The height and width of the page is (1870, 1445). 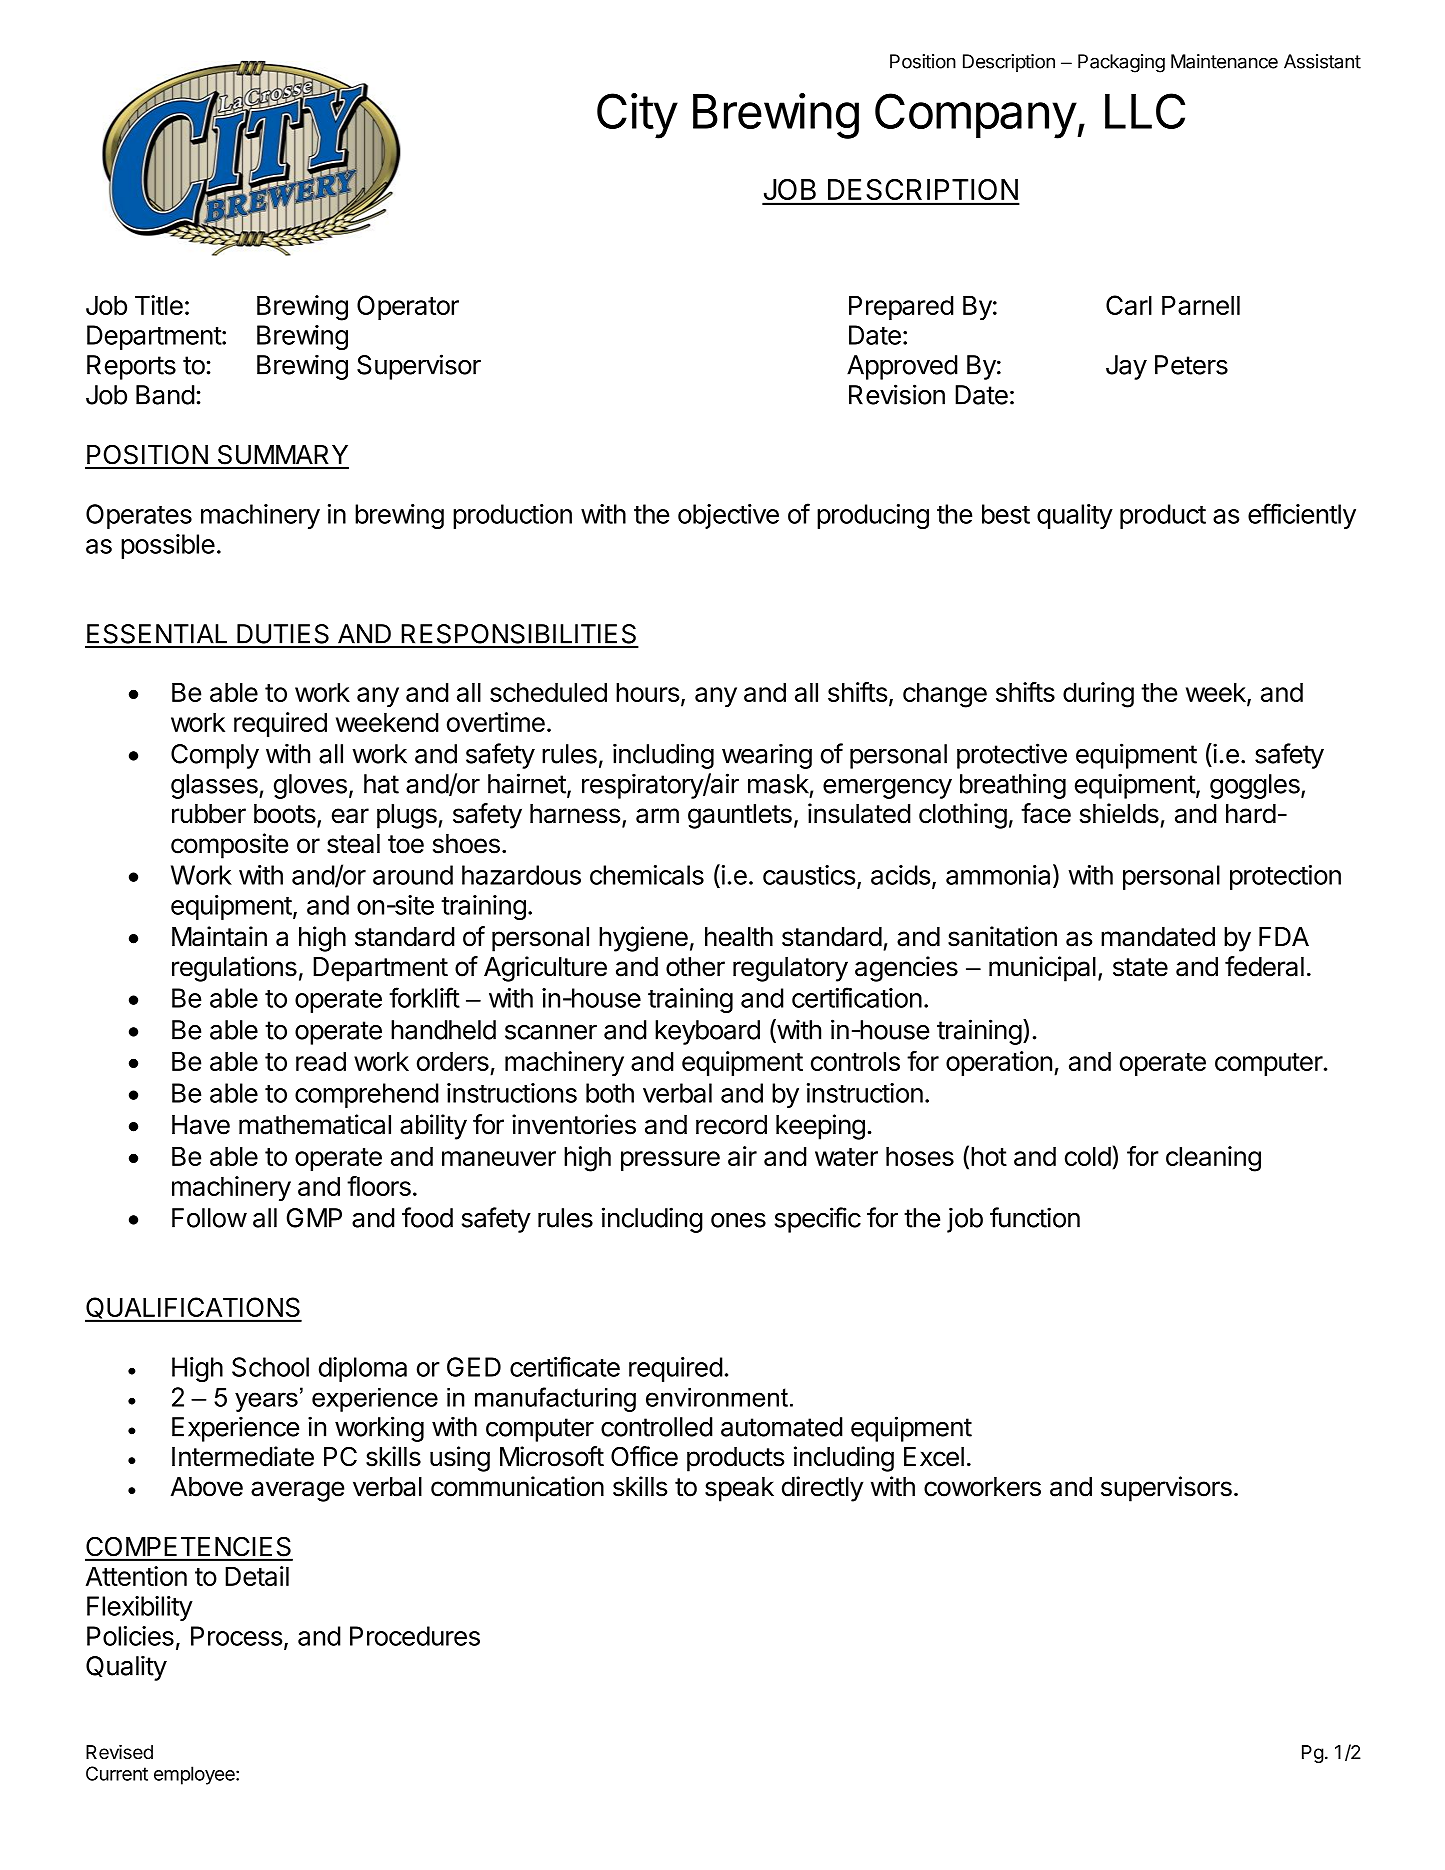 I want to click on during, so click(x=1098, y=695).
